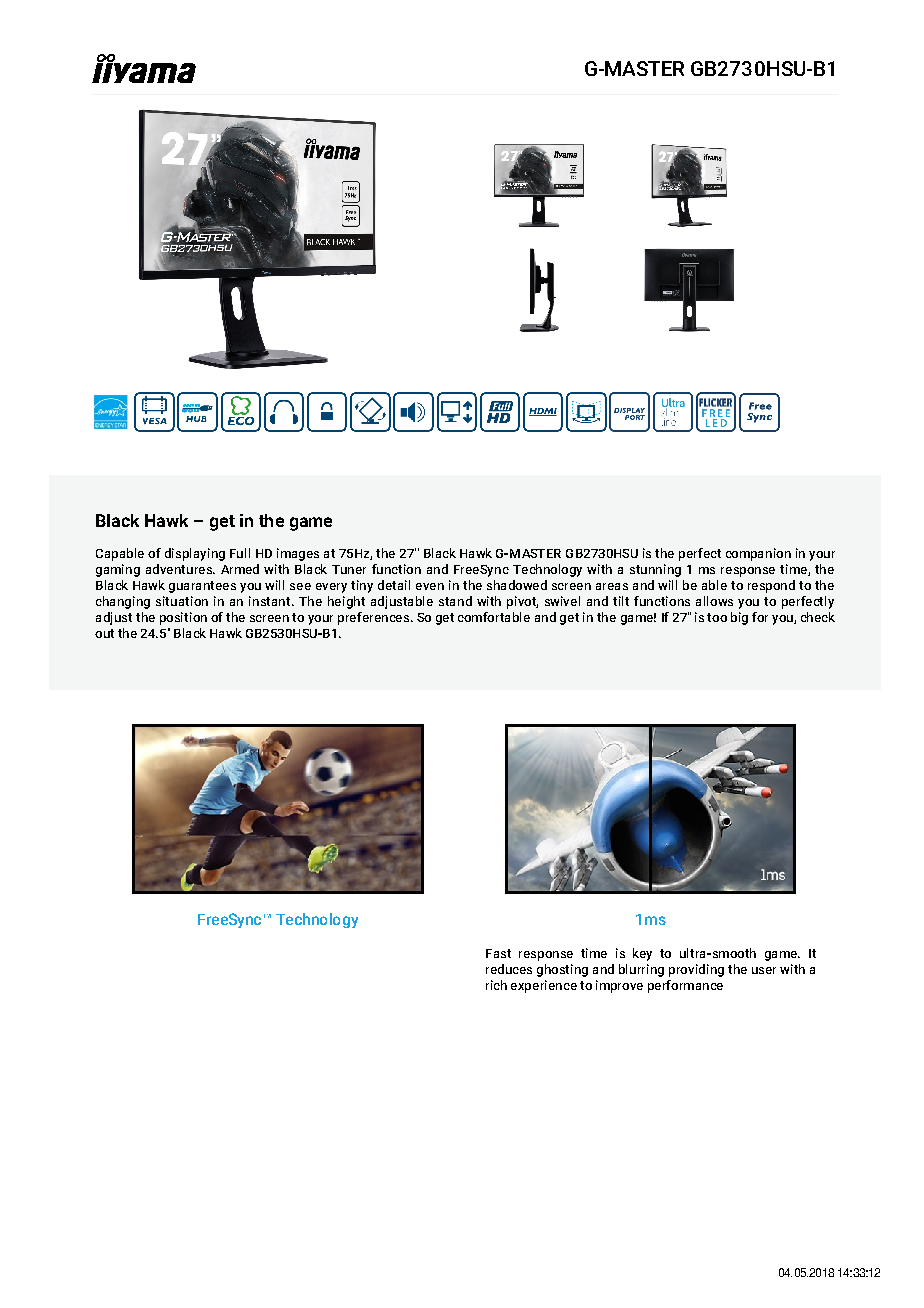 This screenshot has height=1308, width=924. What do you see at coordinates (430, 586) in the screenshot?
I see `even` at bounding box center [430, 586].
